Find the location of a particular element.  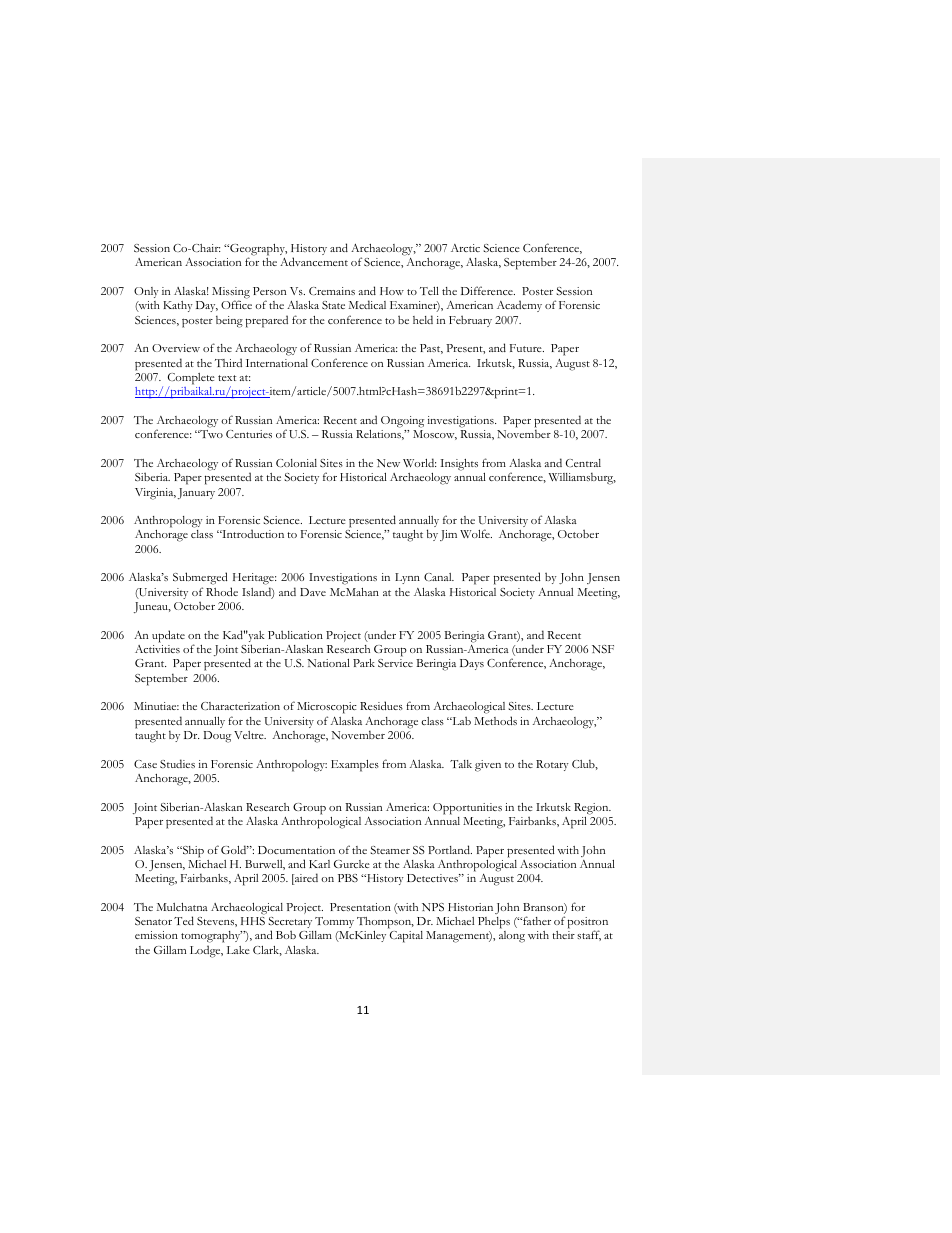

Thompson is located at coordinates (385, 923).
